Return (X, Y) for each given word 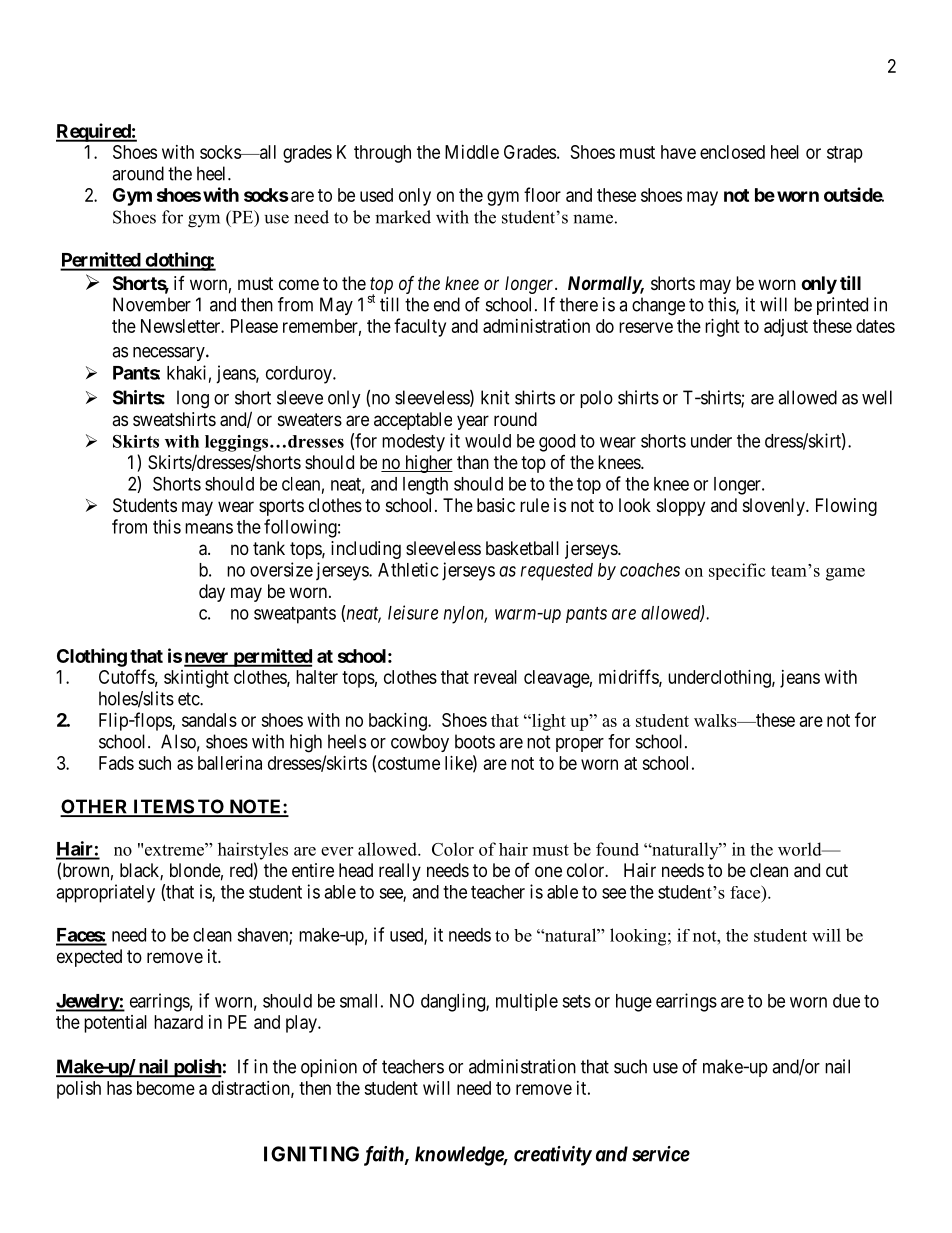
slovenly (775, 507)
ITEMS (163, 807)
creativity (553, 1156)
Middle (472, 152)
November (152, 304)
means (209, 528)
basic (496, 505)
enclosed (732, 152)
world (801, 849)
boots (475, 741)
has (119, 1088)
